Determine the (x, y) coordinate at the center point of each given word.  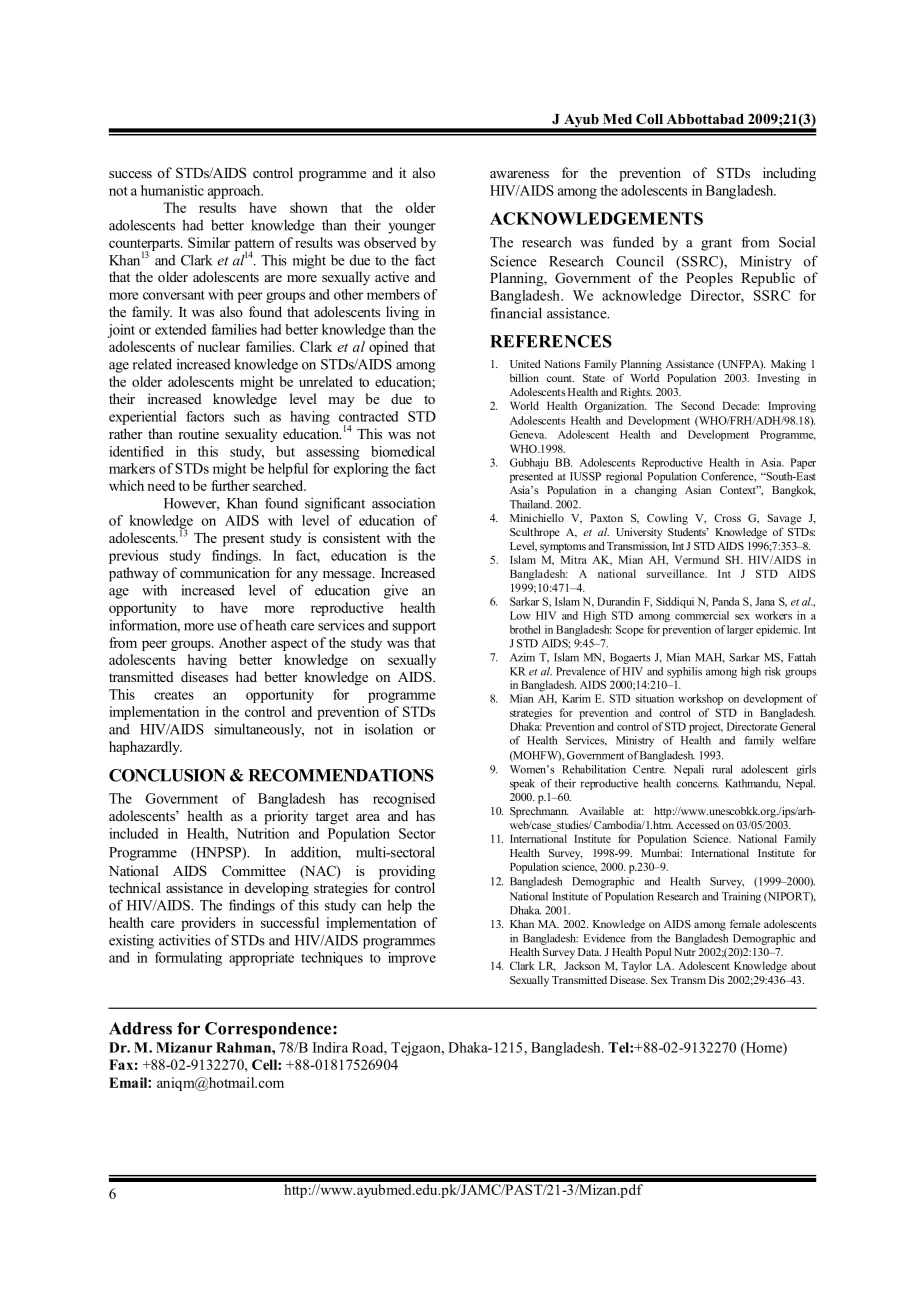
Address (140, 1028)
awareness (519, 174)
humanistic (172, 190)
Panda (725, 601)
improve (412, 959)
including (789, 174)
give (396, 592)
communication (225, 572)
